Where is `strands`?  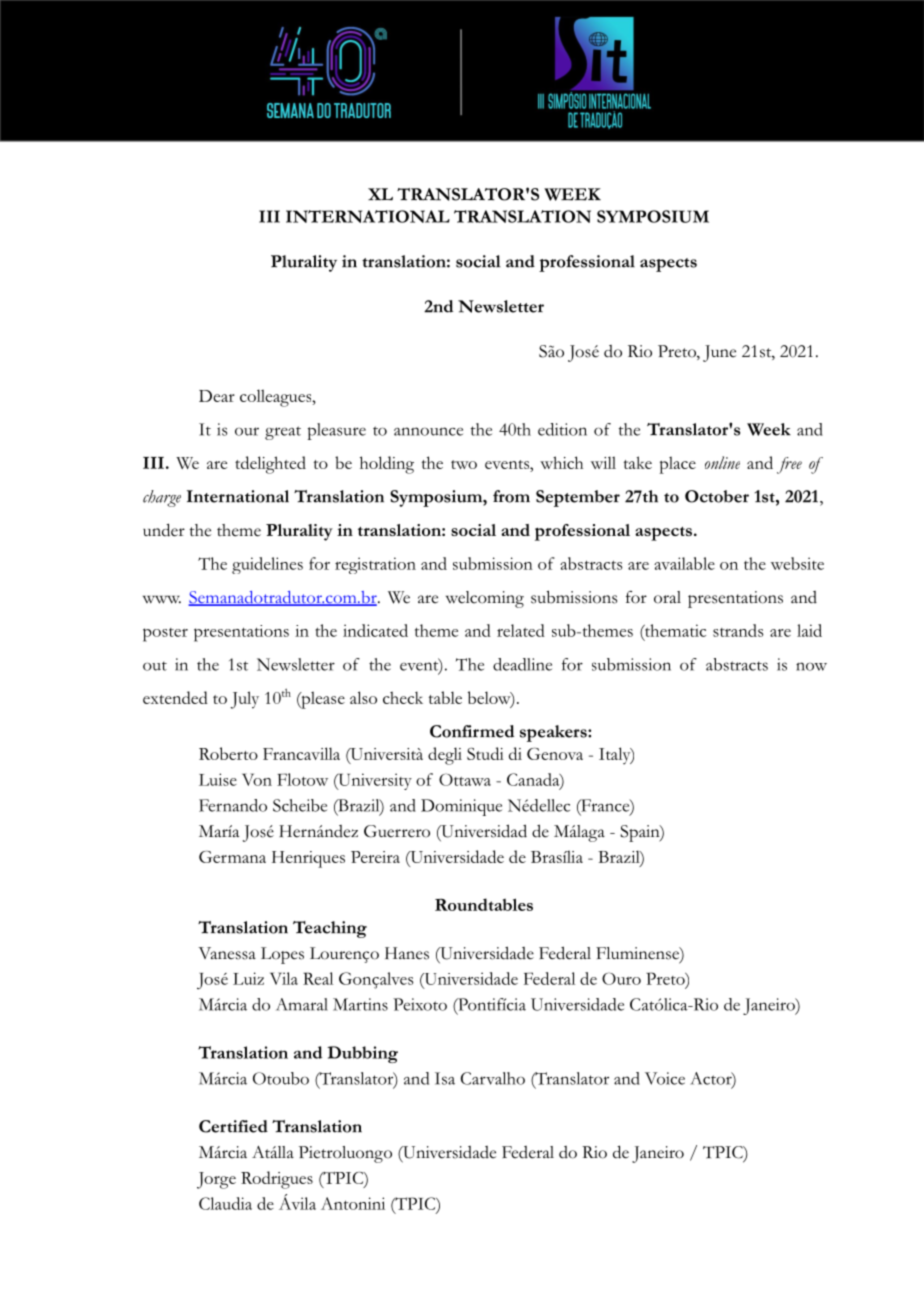 strands is located at coordinates (738, 630).
